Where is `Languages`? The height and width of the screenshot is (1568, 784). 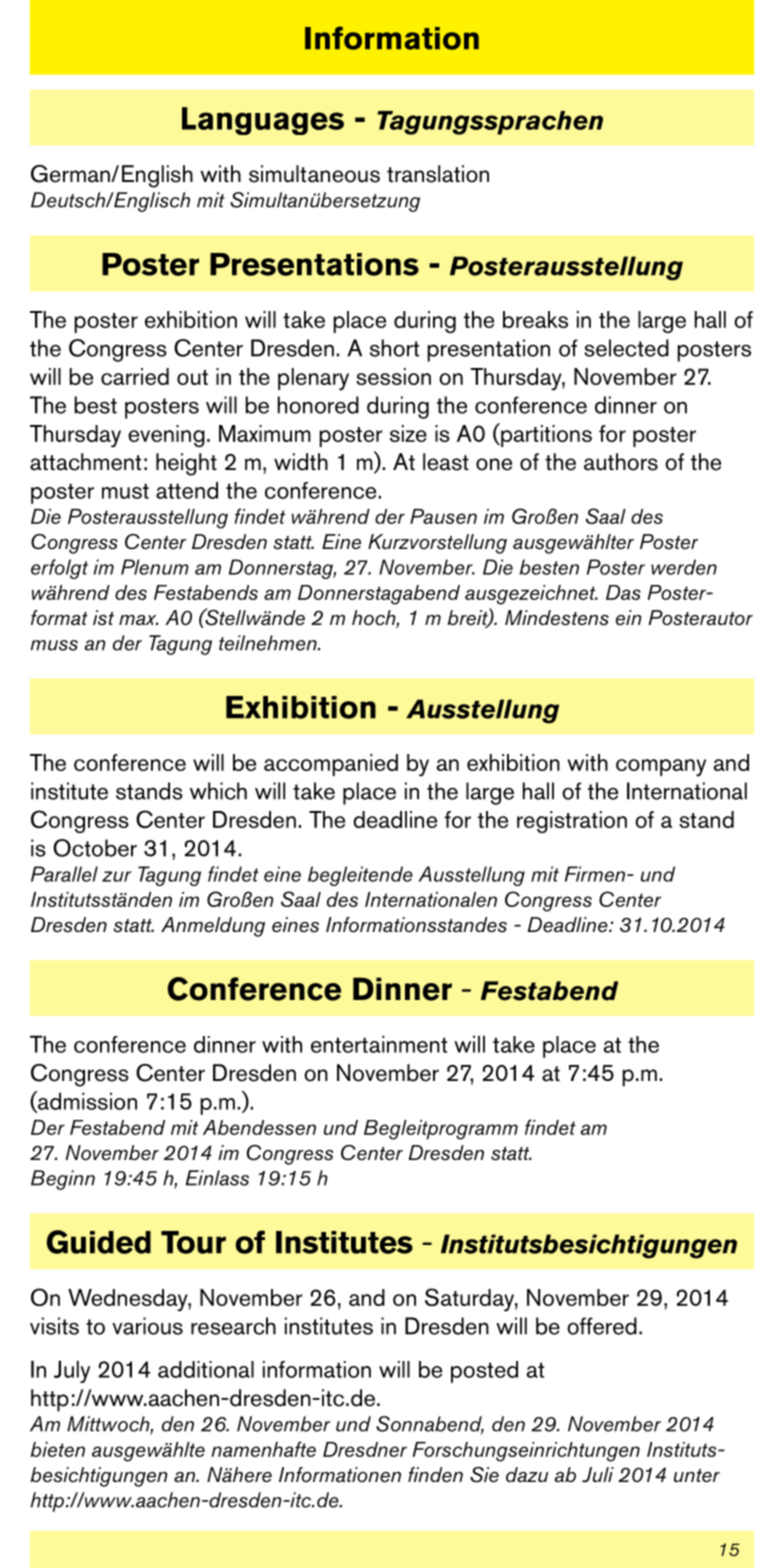 Languages is located at coordinates (263, 121).
